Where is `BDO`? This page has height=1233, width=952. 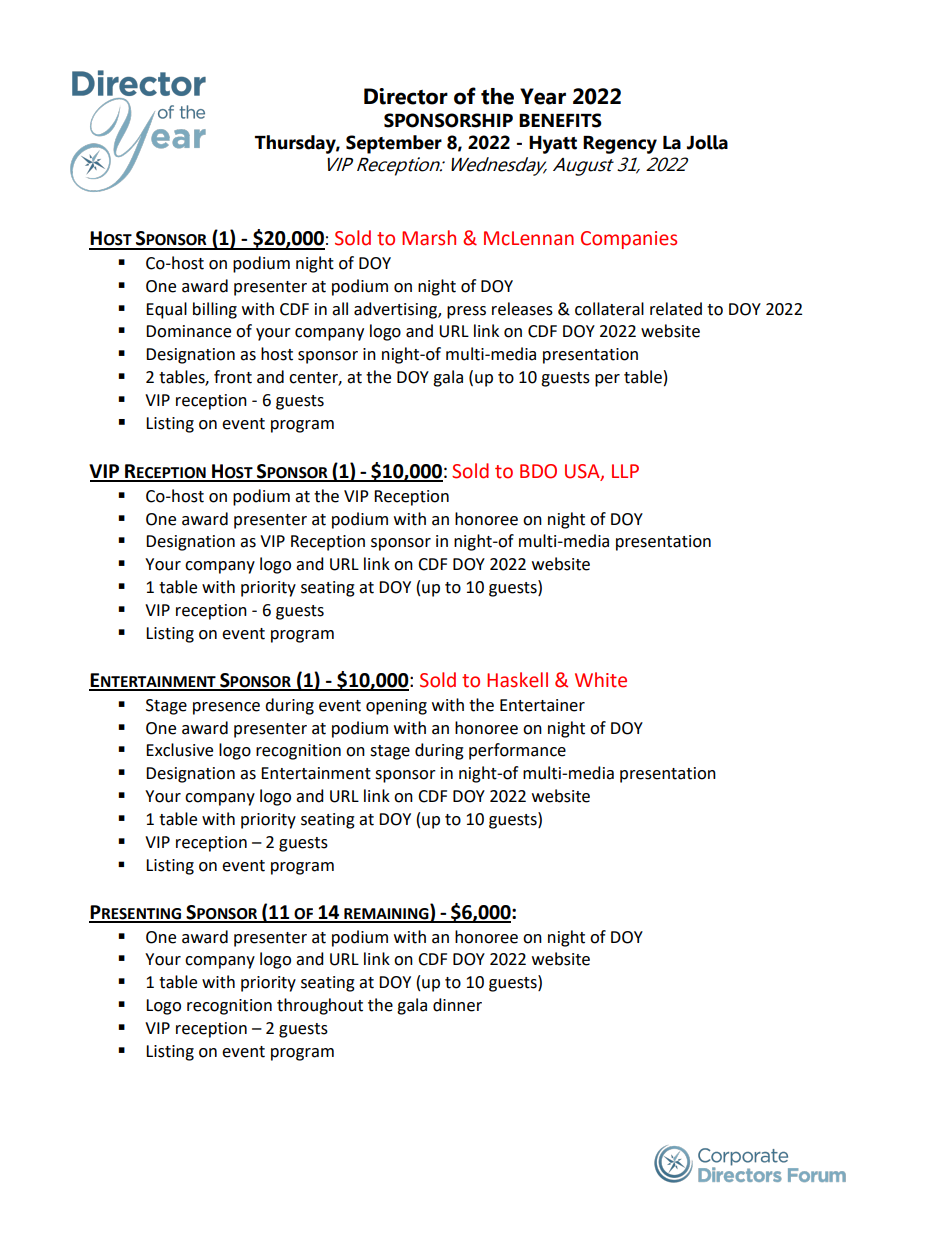 BDO is located at coordinates (538, 471).
